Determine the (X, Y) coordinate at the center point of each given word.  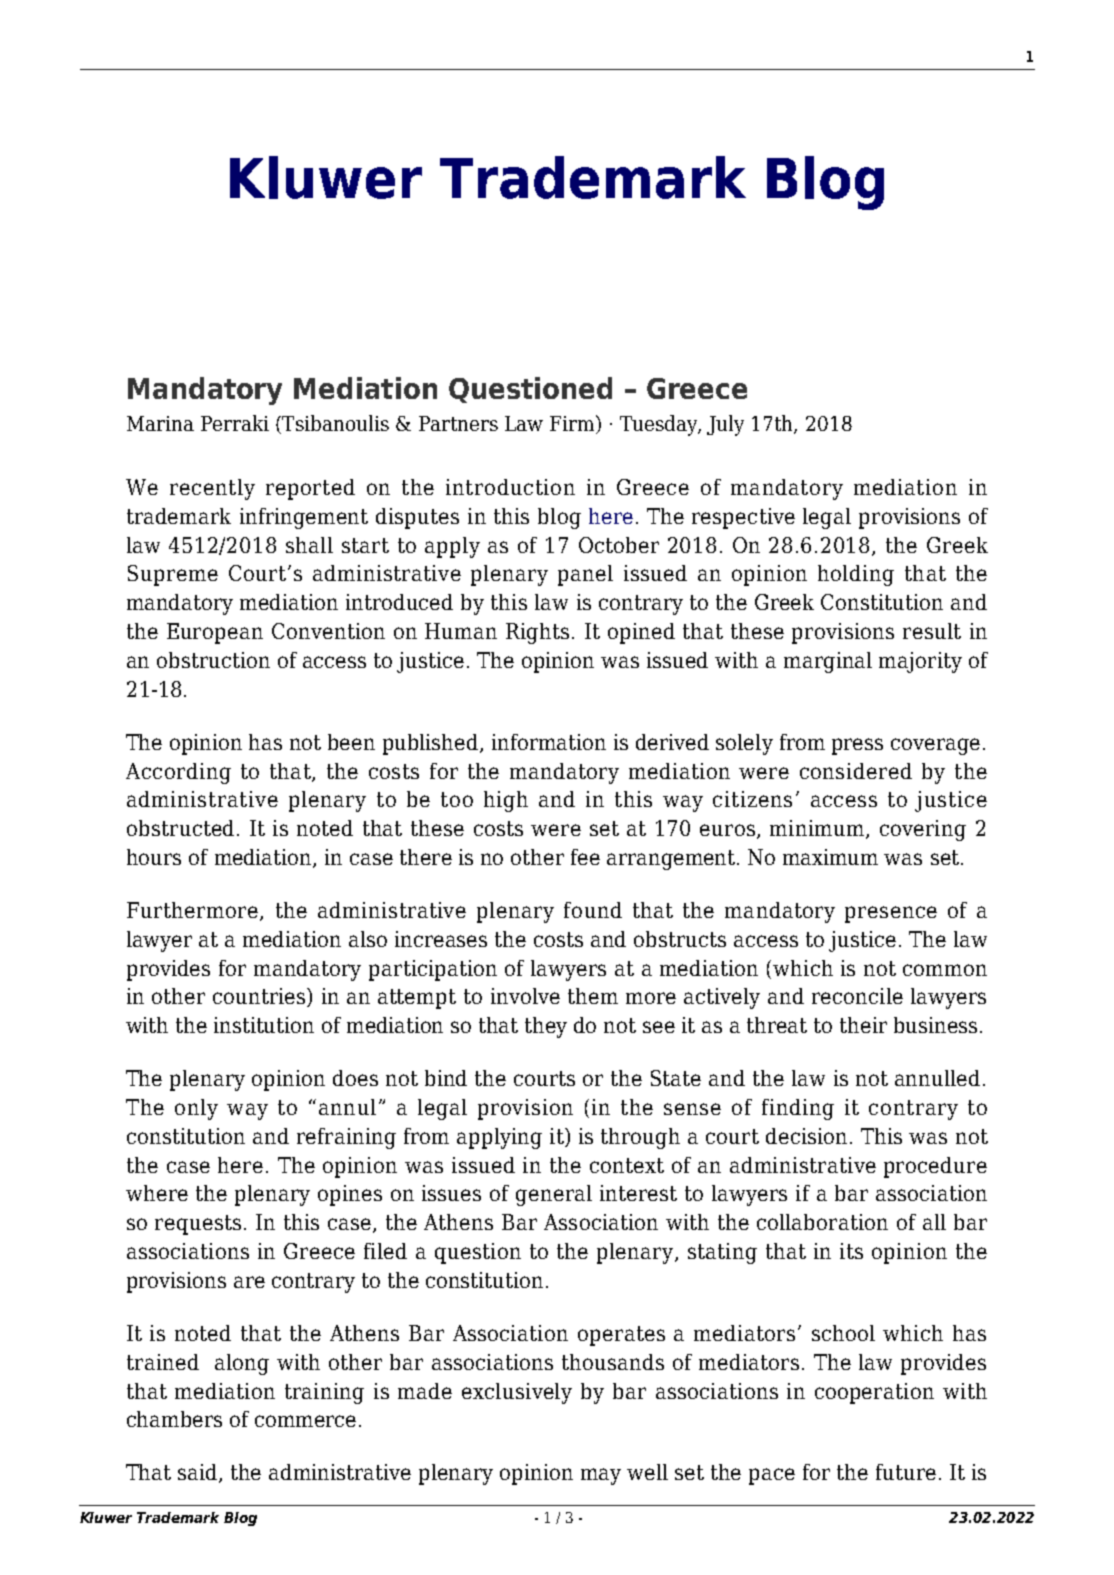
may (601, 1476)
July (725, 425)
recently (212, 489)
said (199, 1473)
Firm (573, 424)
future (906, 1472)
